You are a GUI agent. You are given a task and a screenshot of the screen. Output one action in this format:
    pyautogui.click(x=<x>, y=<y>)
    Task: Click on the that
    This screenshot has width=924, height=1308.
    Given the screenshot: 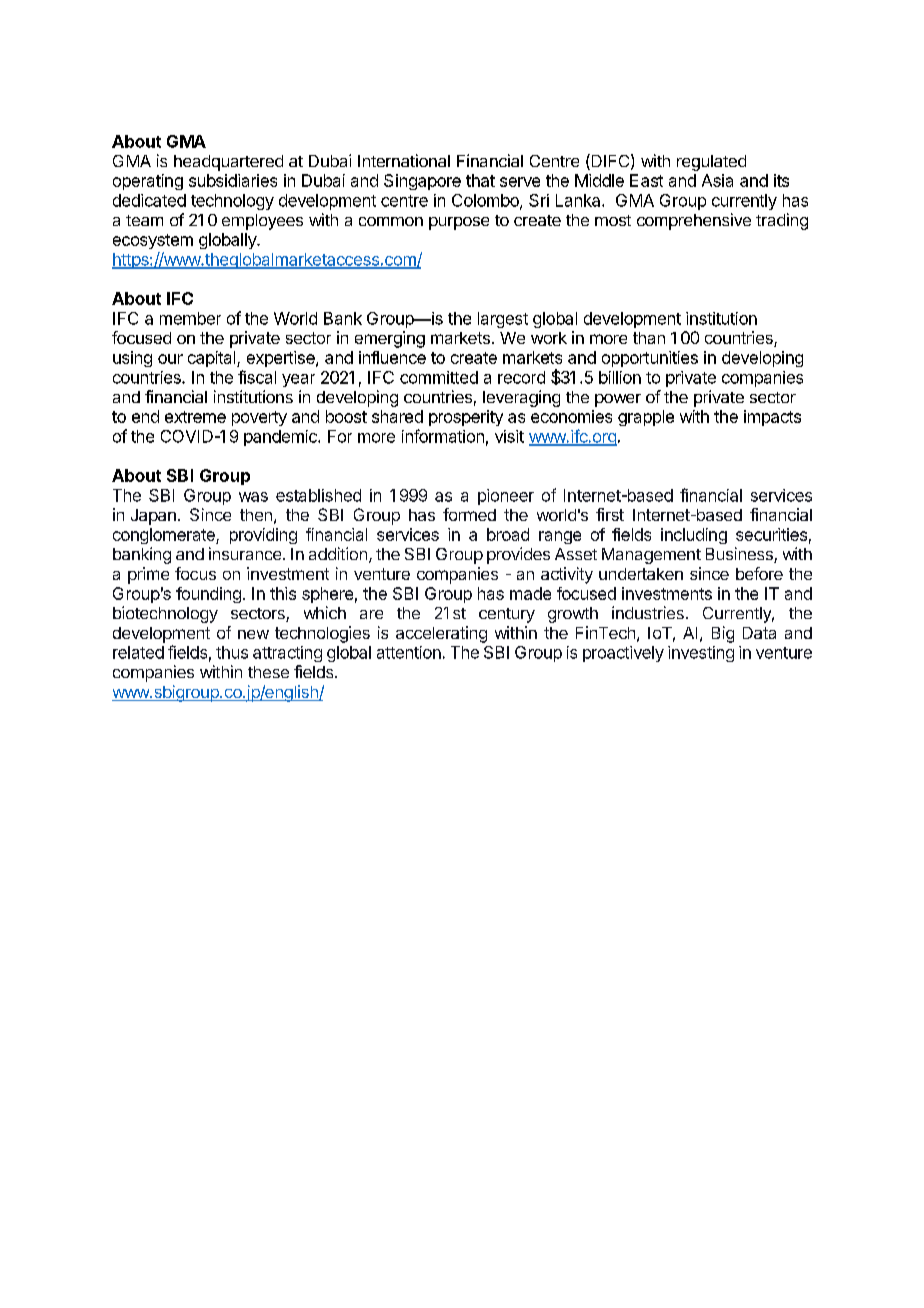 What is the action you would take?
    pyautogui.click(x=480, y=180)
